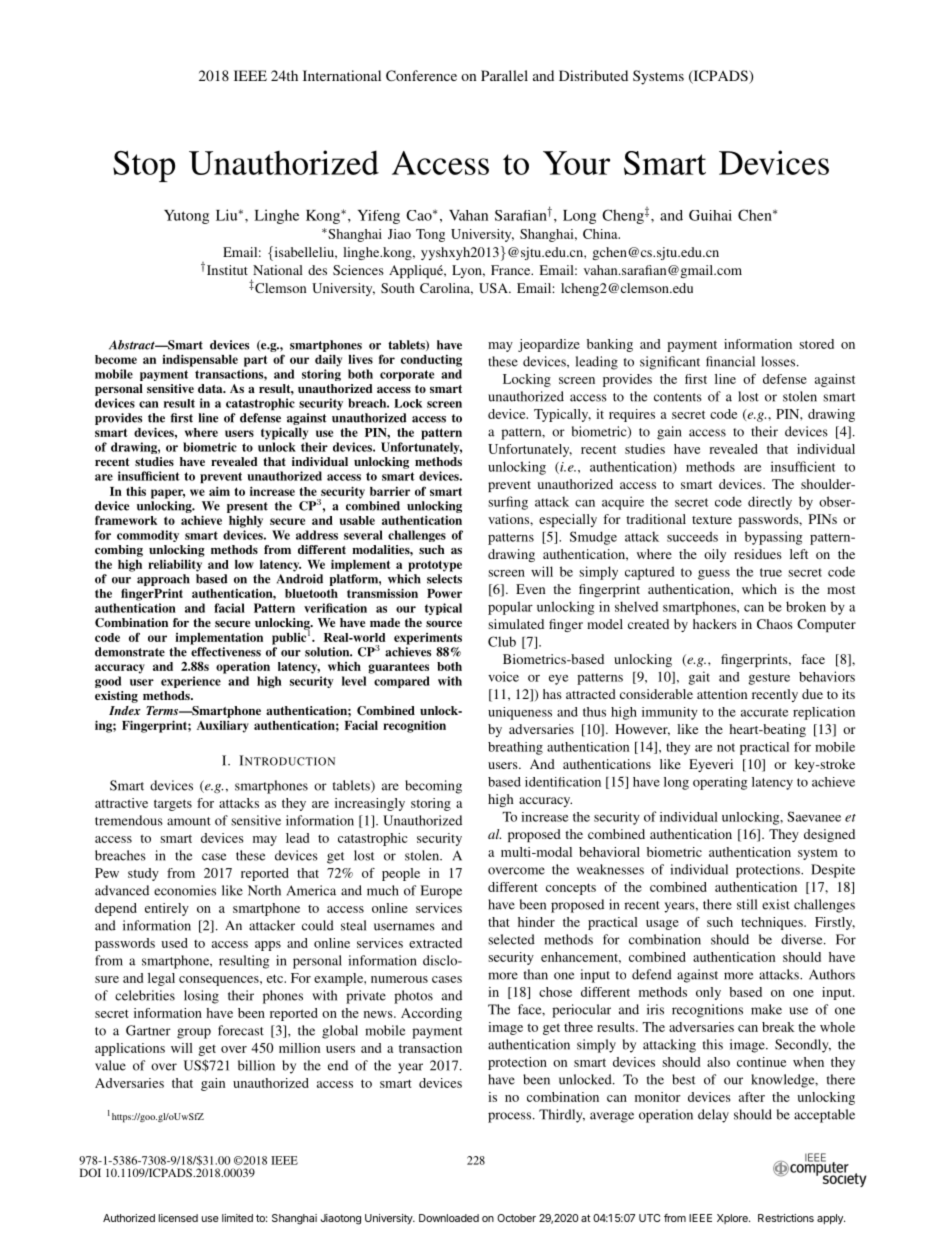 The image size is (952, 1233). I want to click on Parallel, so click(504, 75).
